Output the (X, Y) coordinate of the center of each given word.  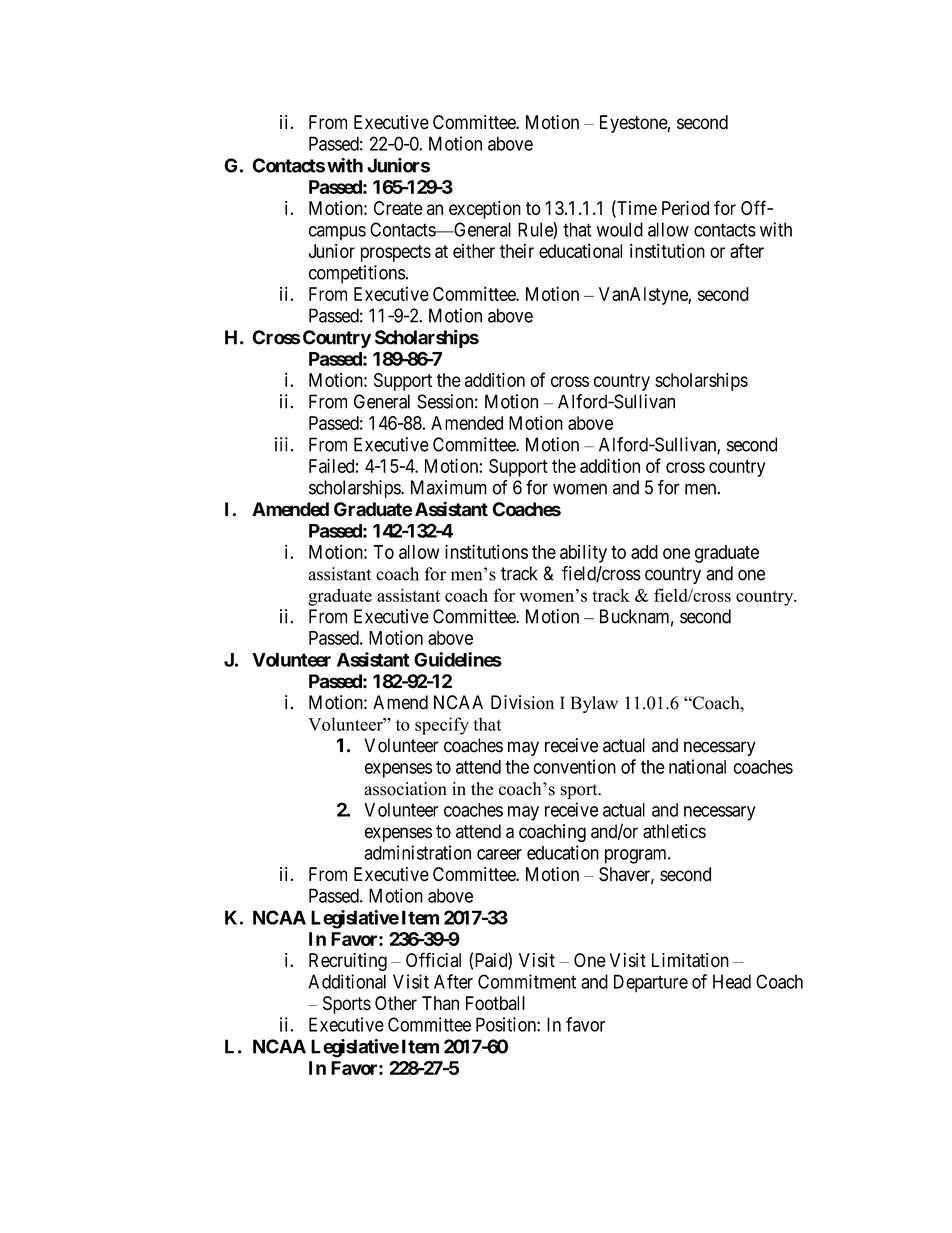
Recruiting (348, 962)
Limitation (690, 960)
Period (685, 208)
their (517, 250)
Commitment (527, 981)
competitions (357, 274)
